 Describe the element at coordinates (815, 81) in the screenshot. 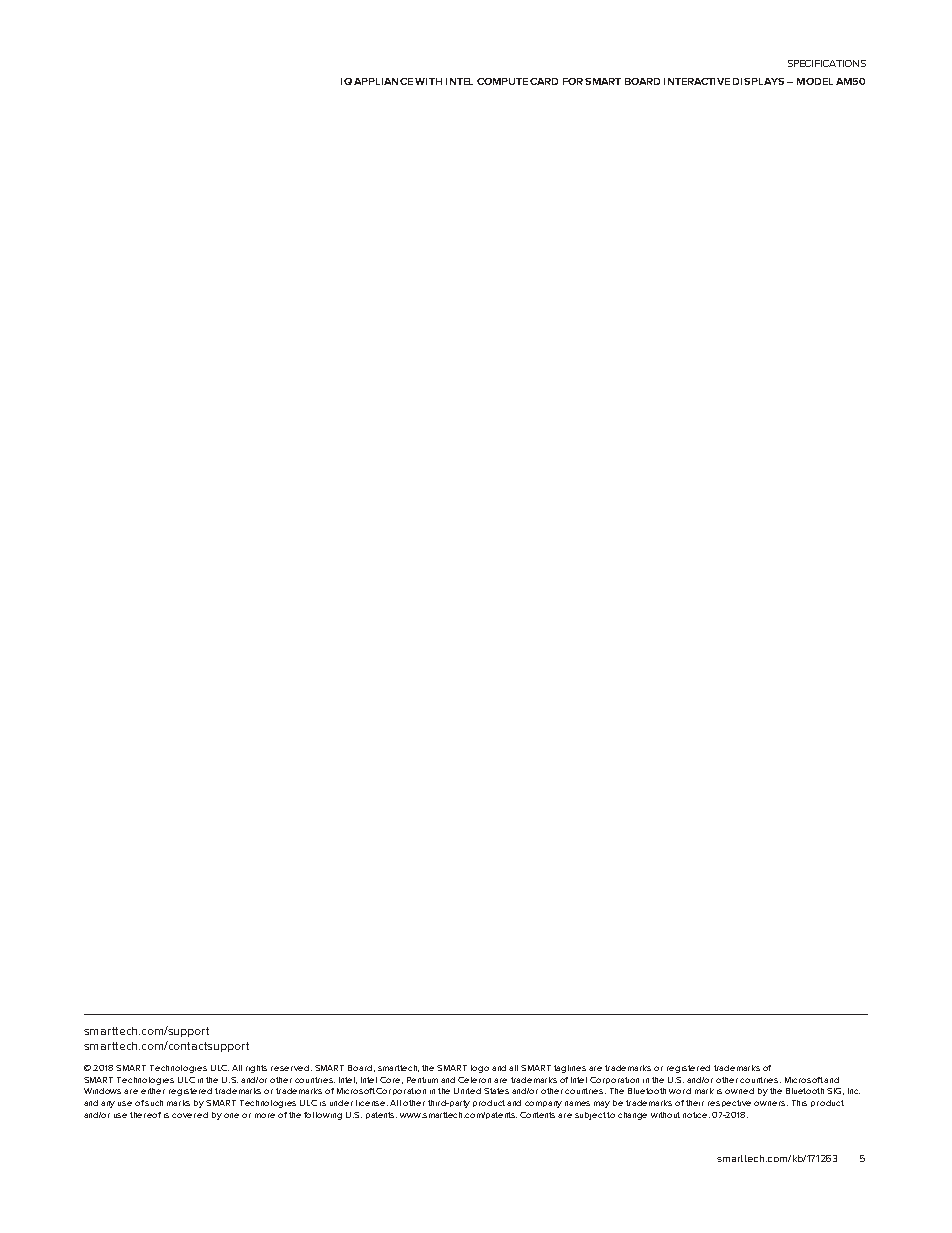

I see `MODEL` at that location.
